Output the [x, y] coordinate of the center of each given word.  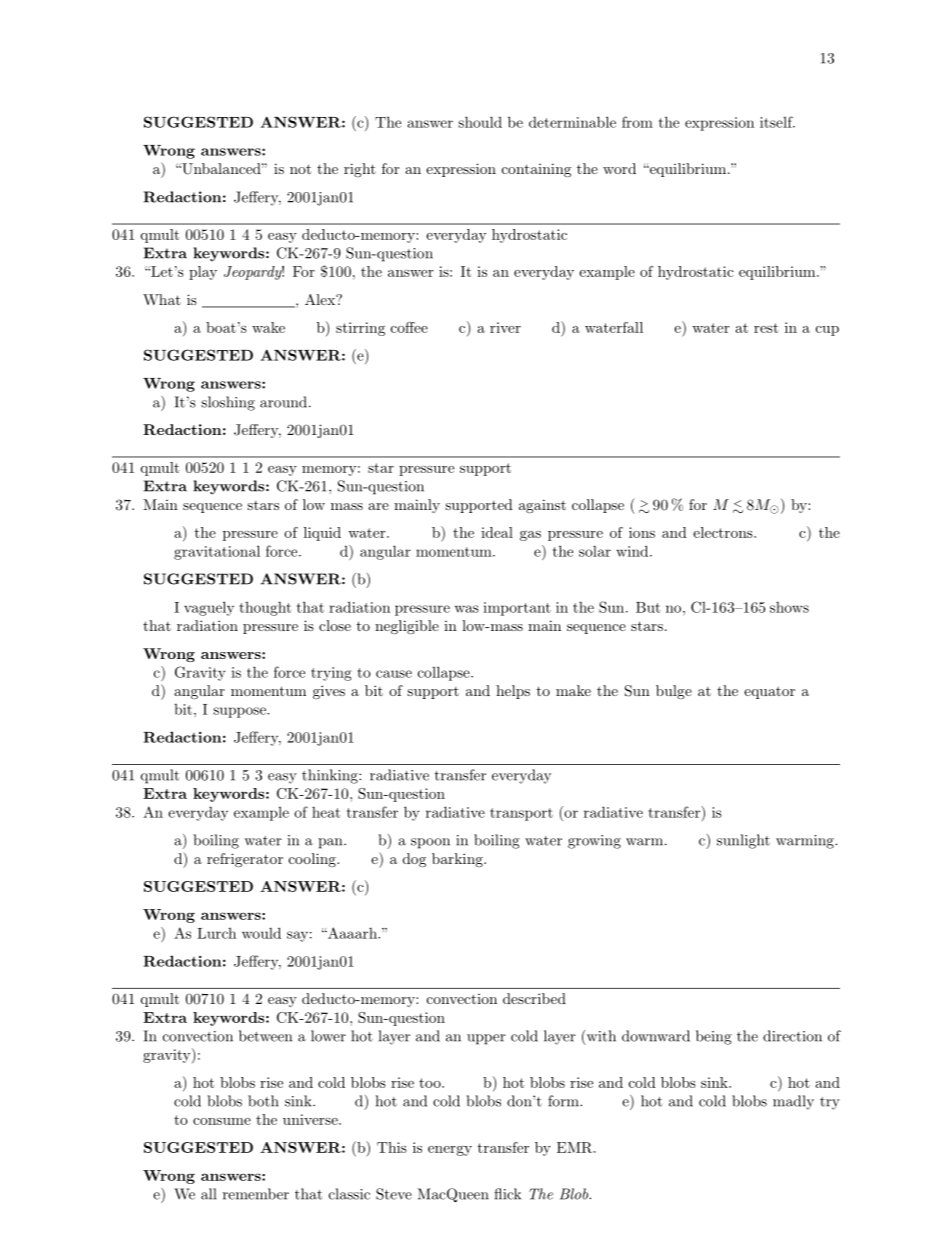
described [534, 998]
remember [256, 1194]
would [261, 933]
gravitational [217, 552]
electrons [724, 532]
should [480, 122]
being [714, 1037]
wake [268, 327]
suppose [240, 712]
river [505, 327]
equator [769, 692]
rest [766, 328]
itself [777, 122]
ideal [497, 532]
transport [521, 814]
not [300, 169]
